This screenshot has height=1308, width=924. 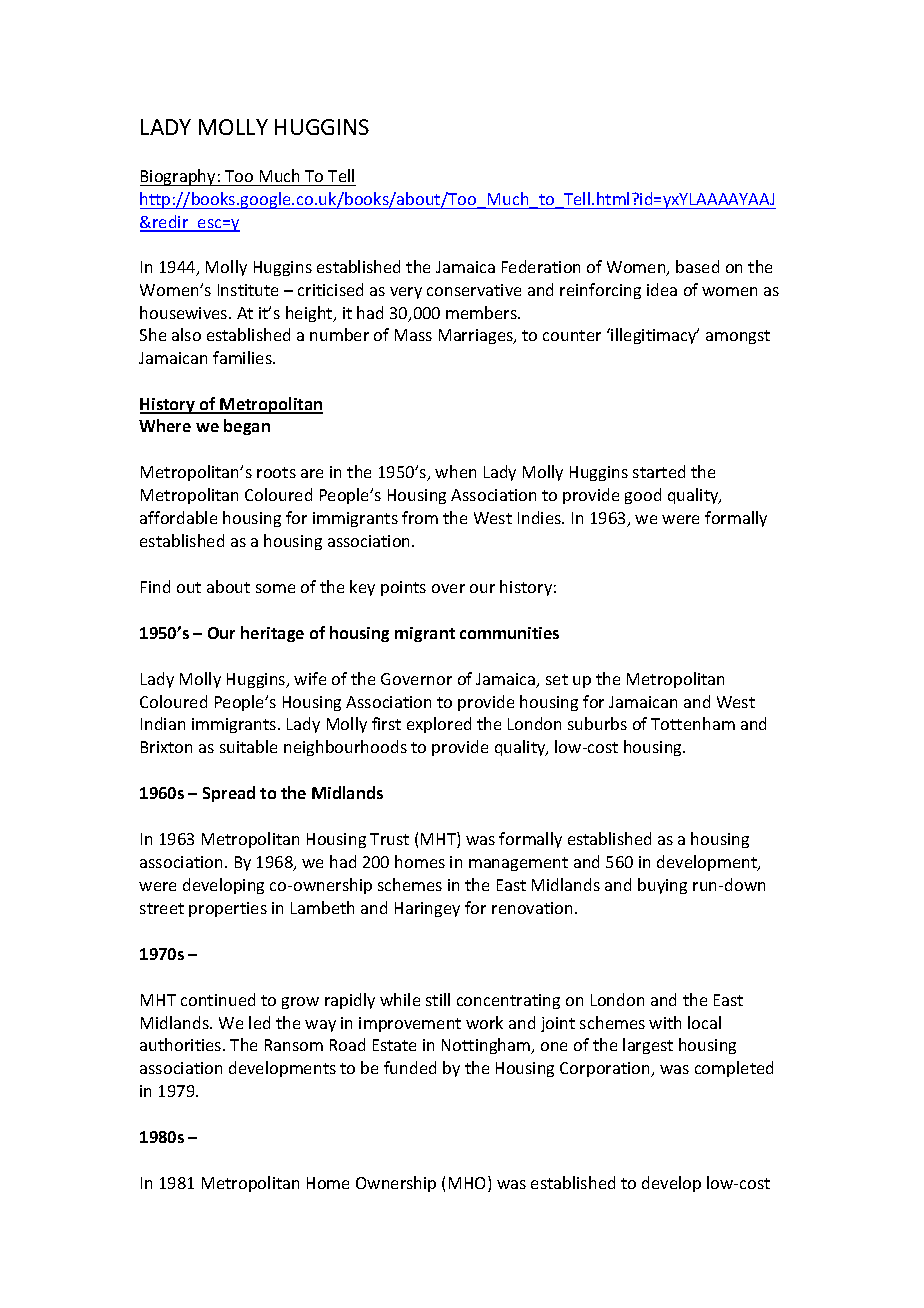 I want to click on led, so click(x=259, y=1022).
